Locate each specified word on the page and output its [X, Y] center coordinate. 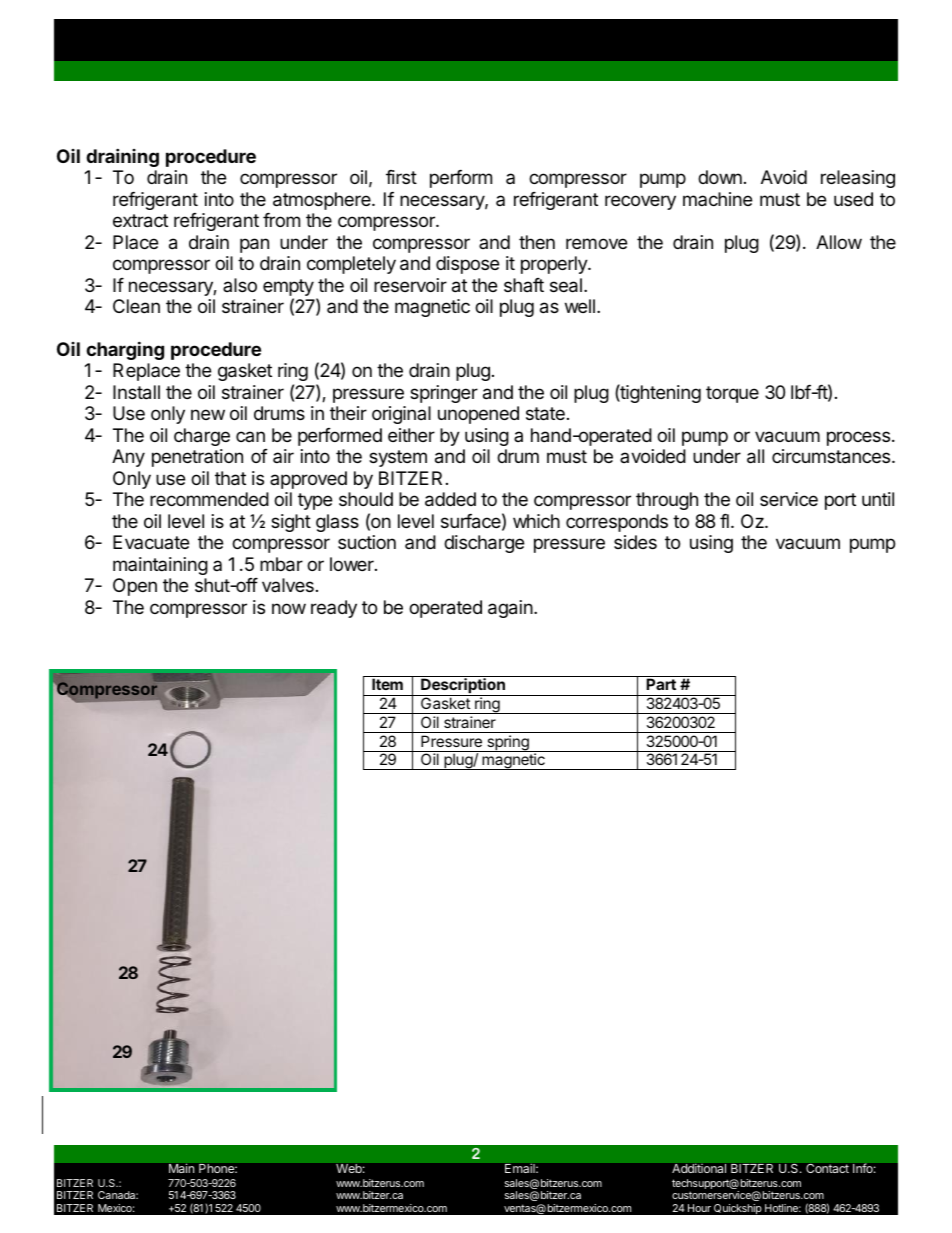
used [853, 199]
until [878, 499]
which [536, 521]
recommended [209, 499]
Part [661, 684]
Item [387, 684]
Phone [217, 1168]
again [510, 609]
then [537, 242]
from [281, 220]
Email [521, 1168]
